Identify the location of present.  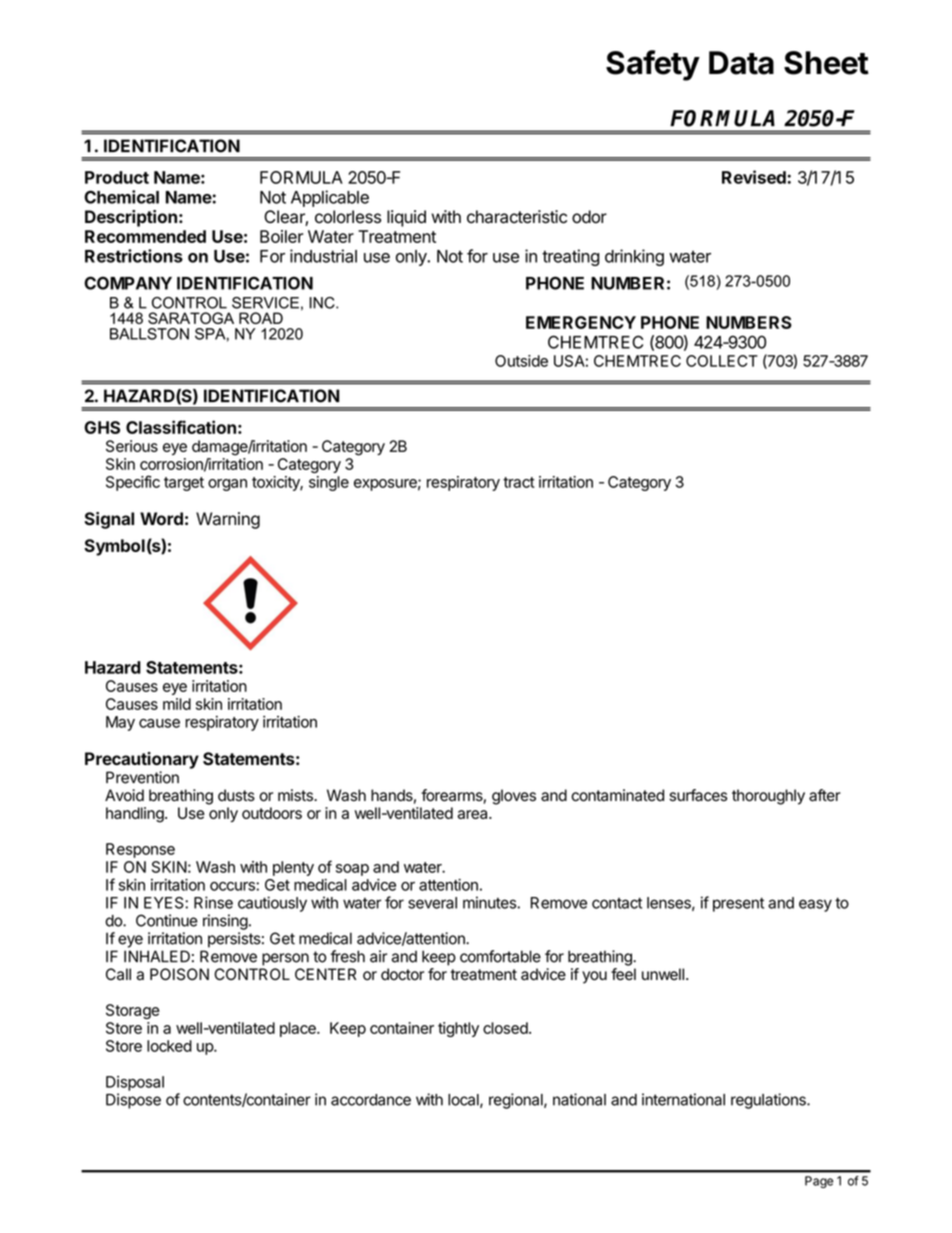
(738, 904).
